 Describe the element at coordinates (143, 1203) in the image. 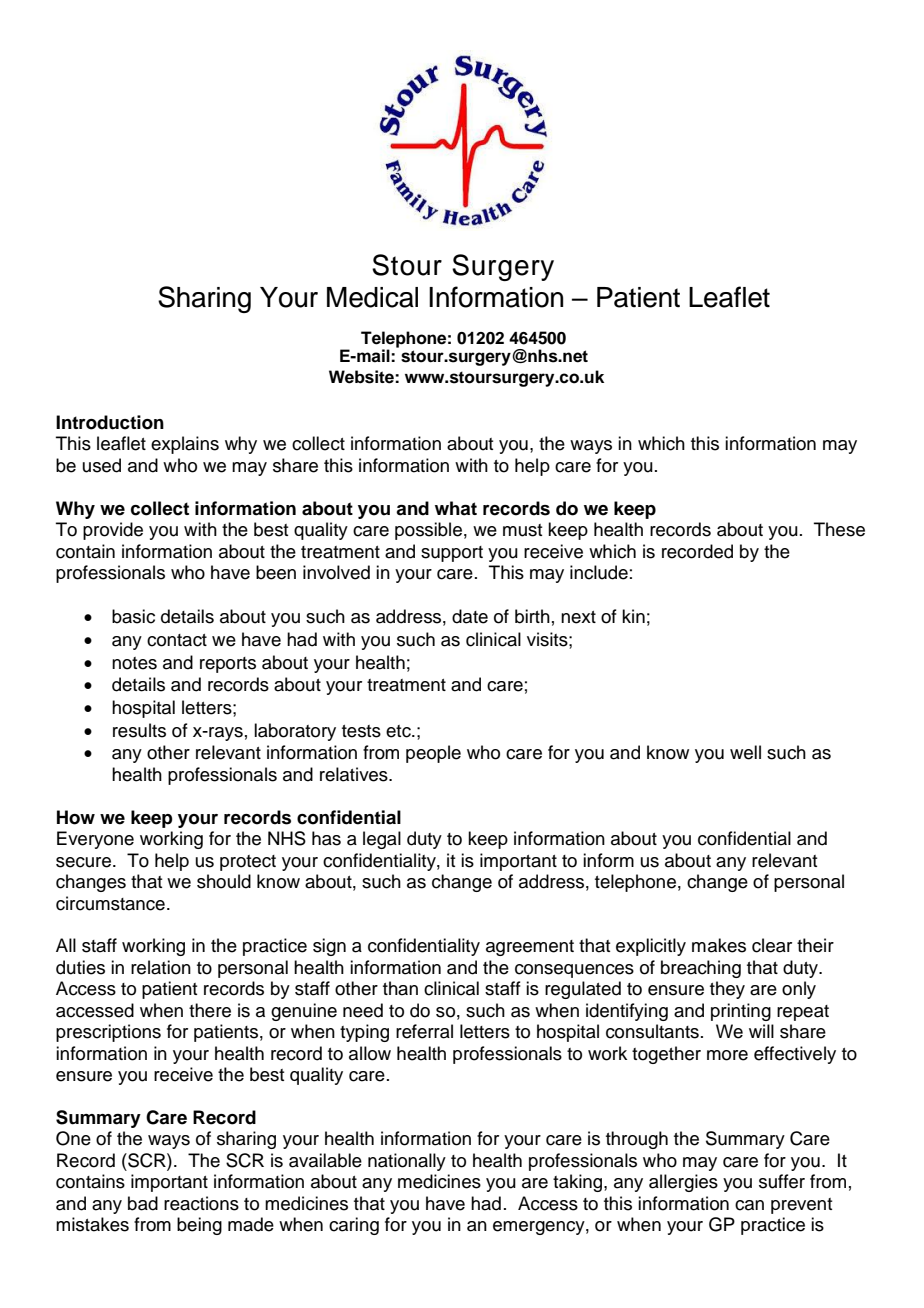

I see `bad` at that location.
